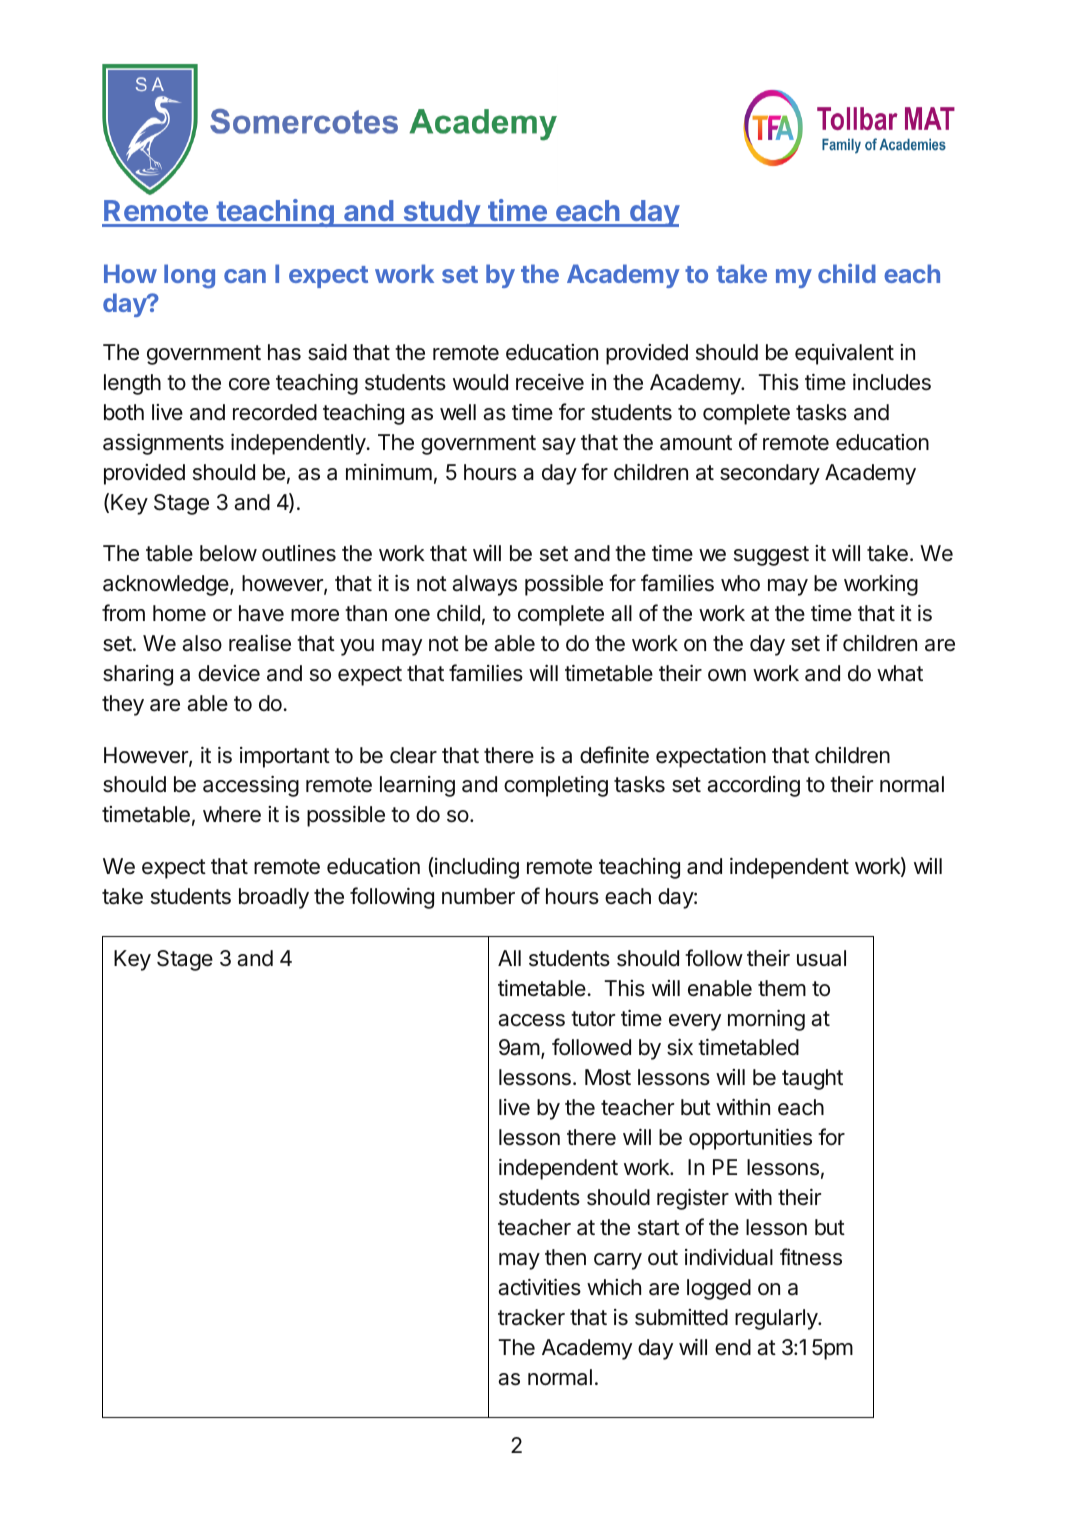 The width and height of the screenshot is (1076, 1522). Describe the element at coordinates (770, 474) in the screenshot. I see `secondary` at that location.
